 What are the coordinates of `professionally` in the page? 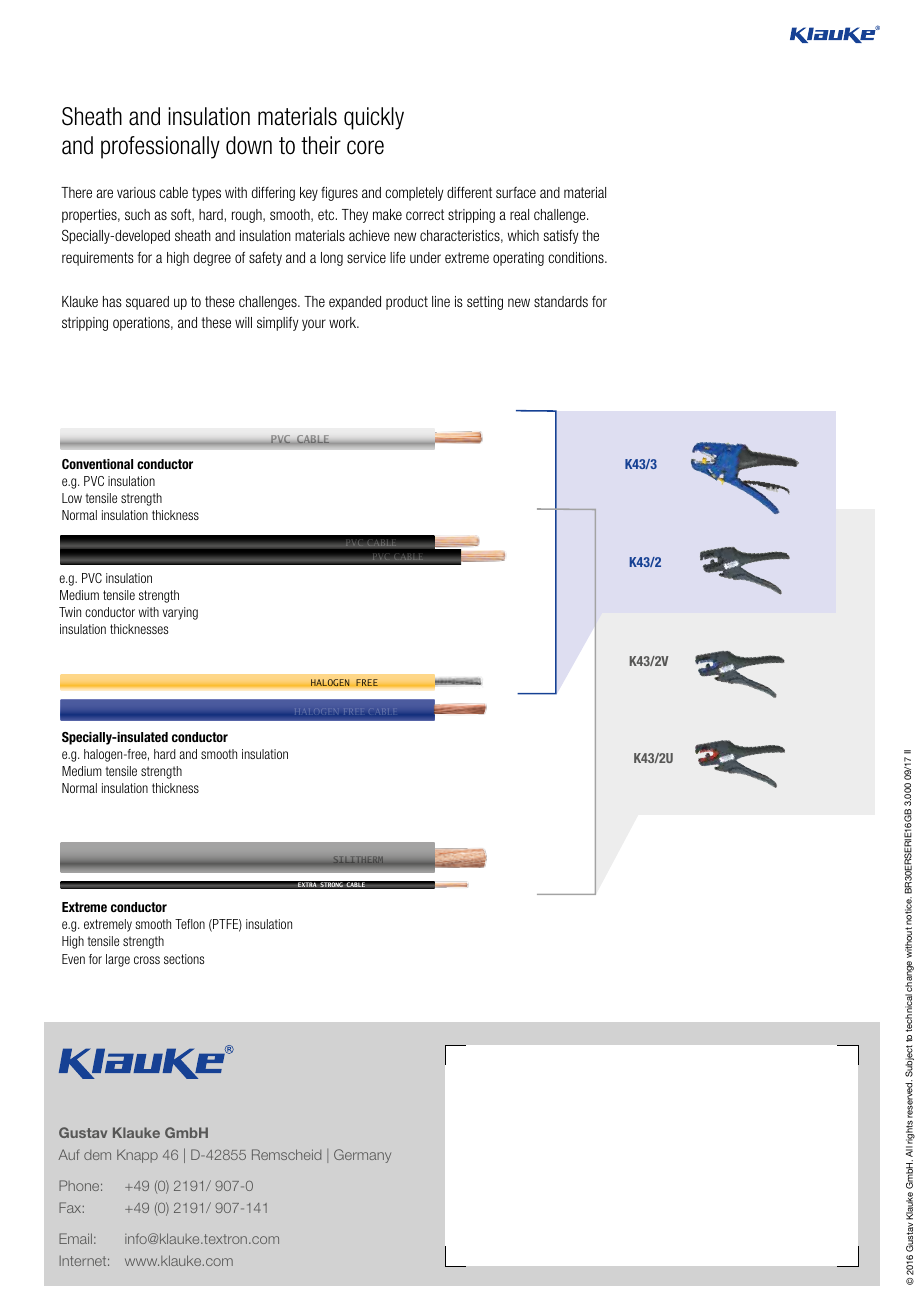 It's located at (160, 147).
